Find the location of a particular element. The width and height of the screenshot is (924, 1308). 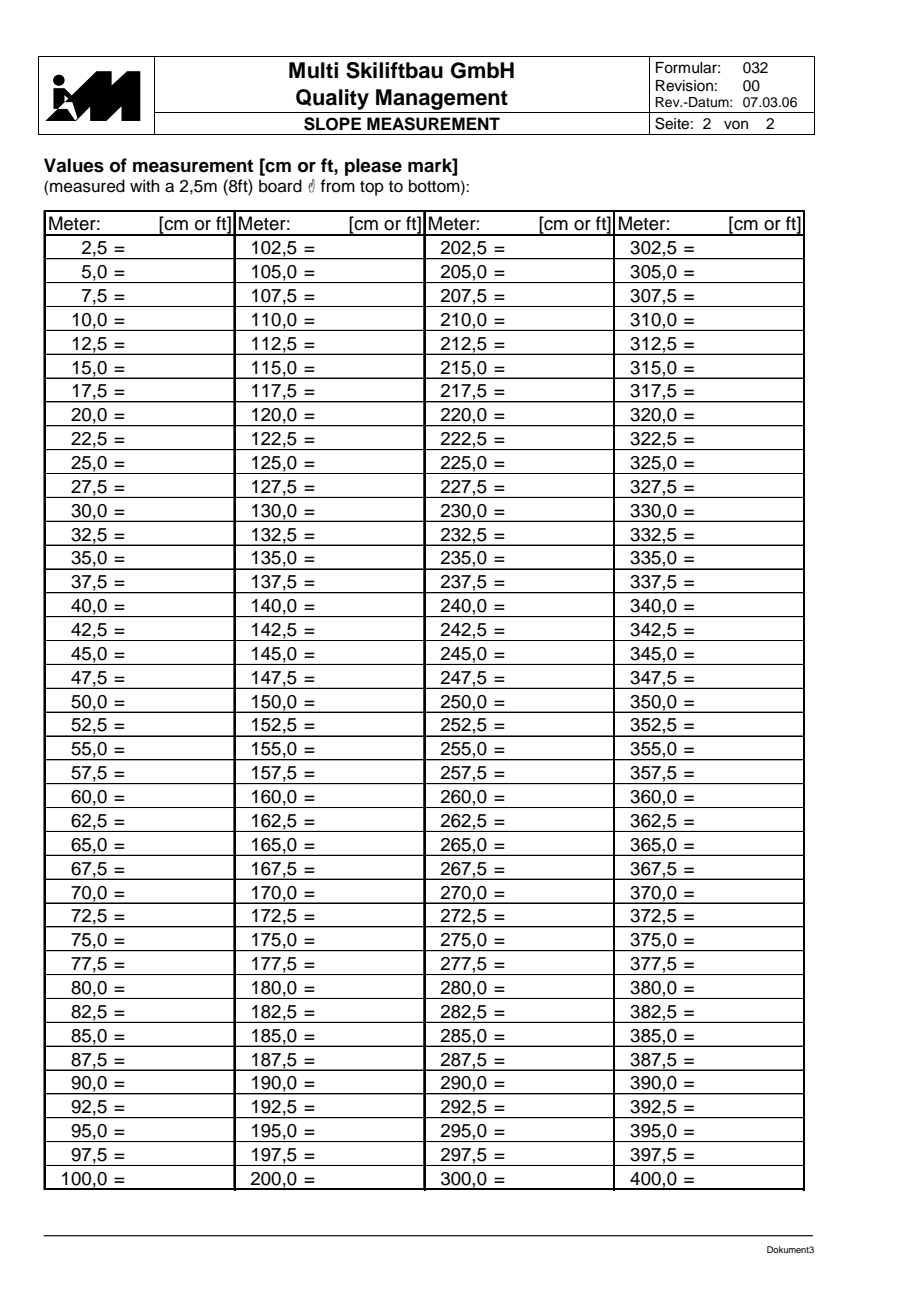

with is located at coordinates (145, 185).
